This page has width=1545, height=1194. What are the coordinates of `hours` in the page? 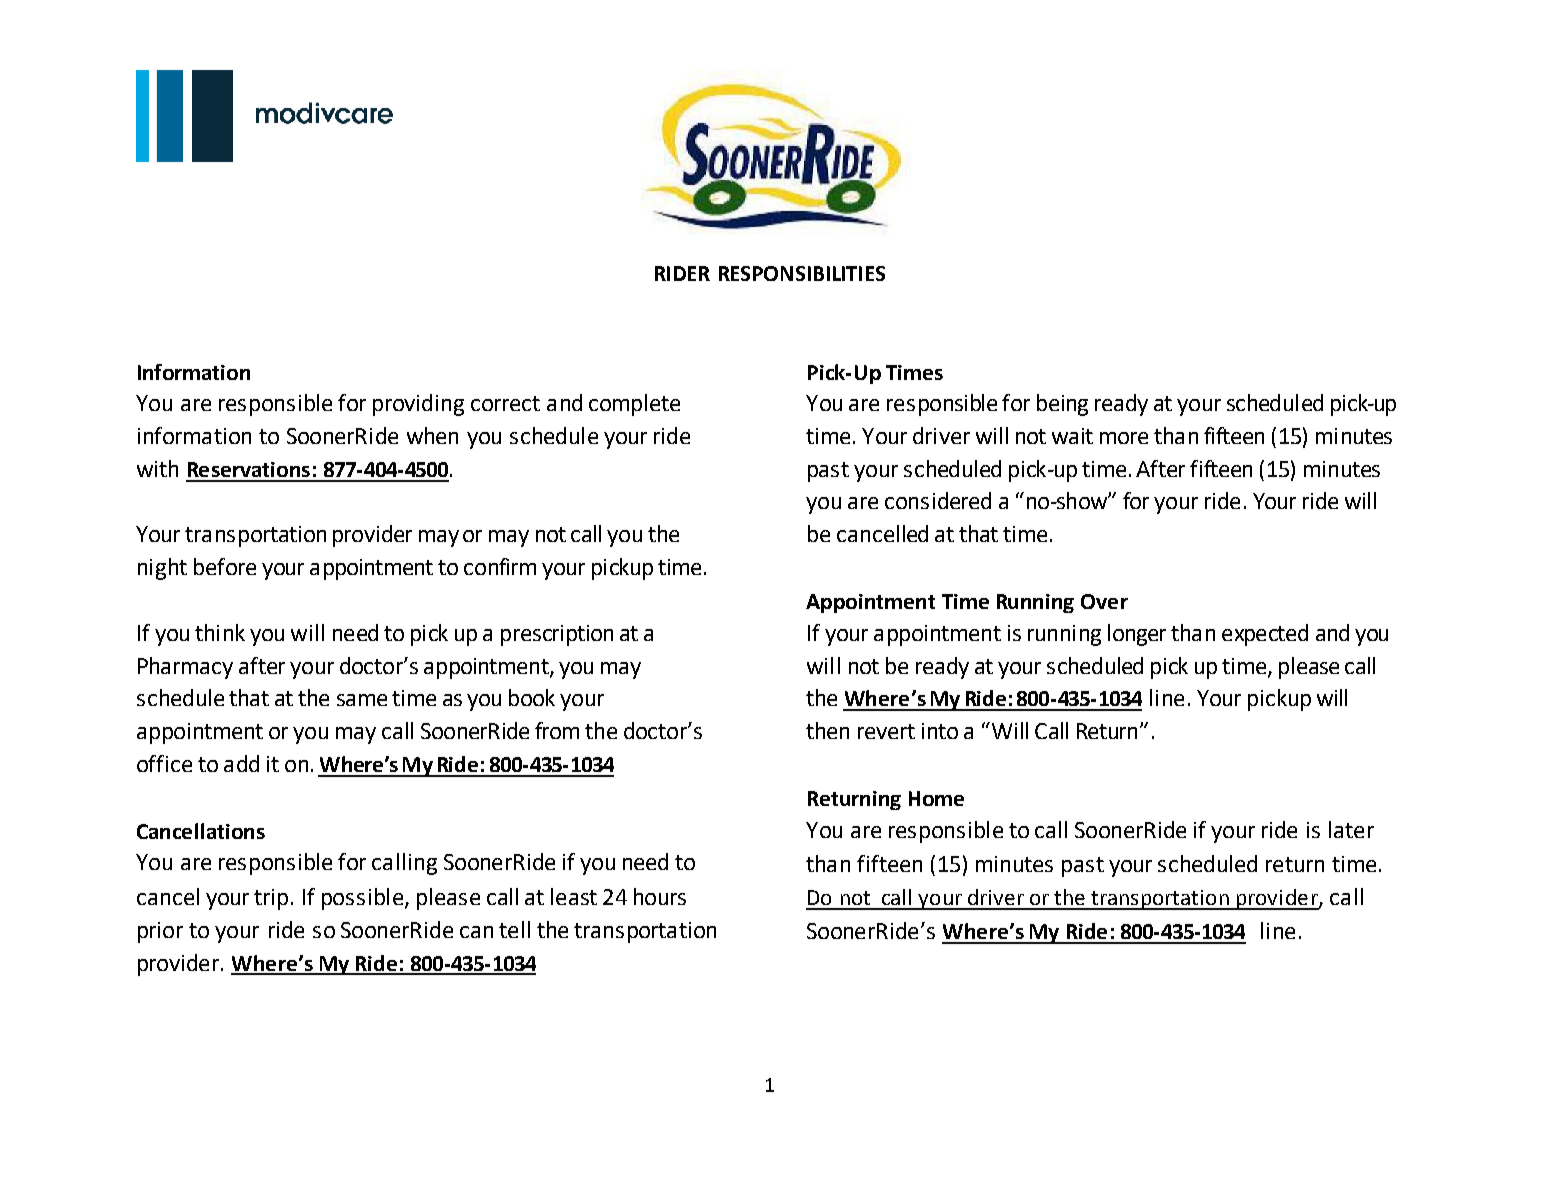 It's located at (660, 896).
